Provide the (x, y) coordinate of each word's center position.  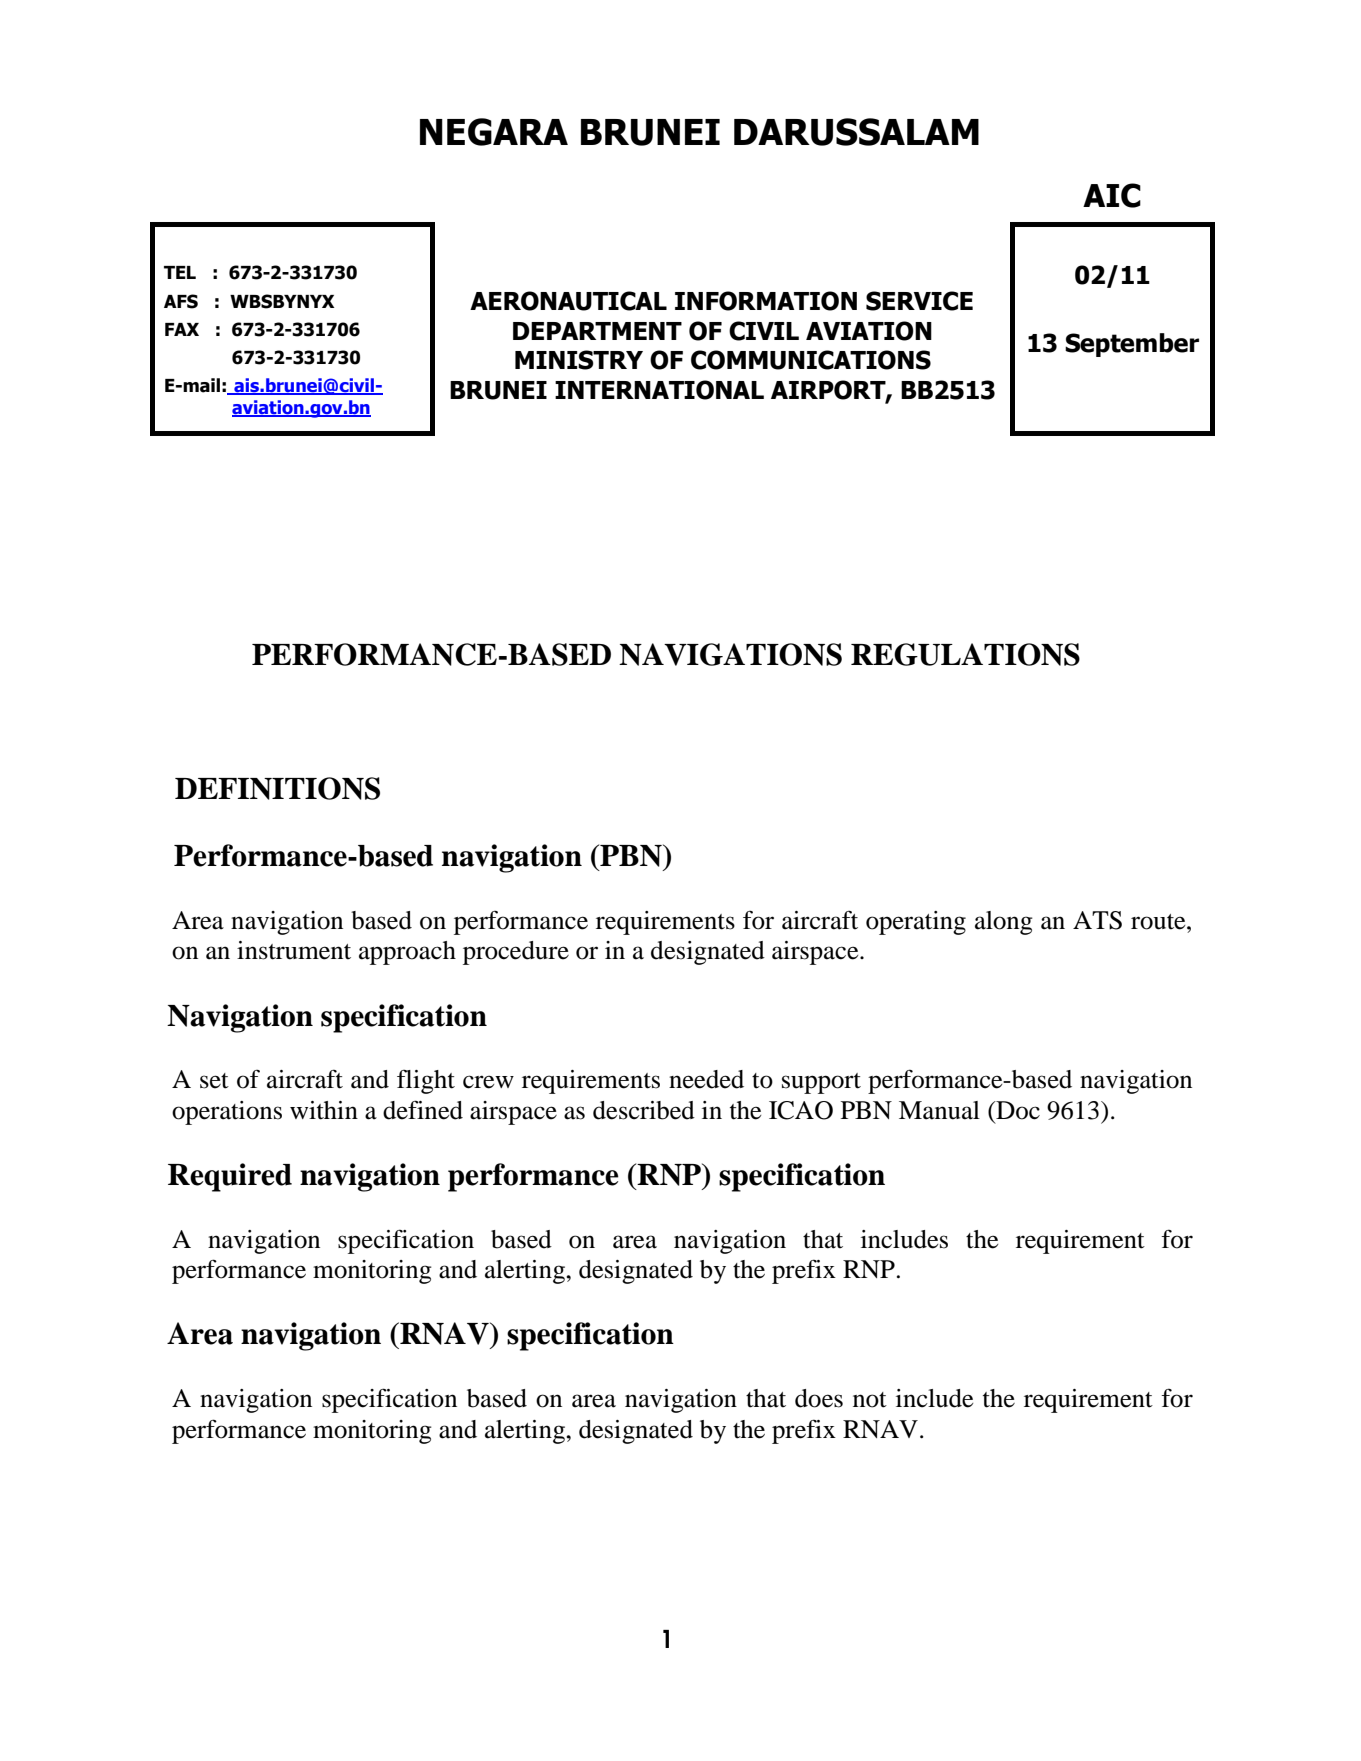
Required (230, 1177)
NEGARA (494, 132)
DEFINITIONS (277, 788)
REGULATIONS (965, 654)
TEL (180, 272)
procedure (516, 953)
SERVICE (919, 301)
